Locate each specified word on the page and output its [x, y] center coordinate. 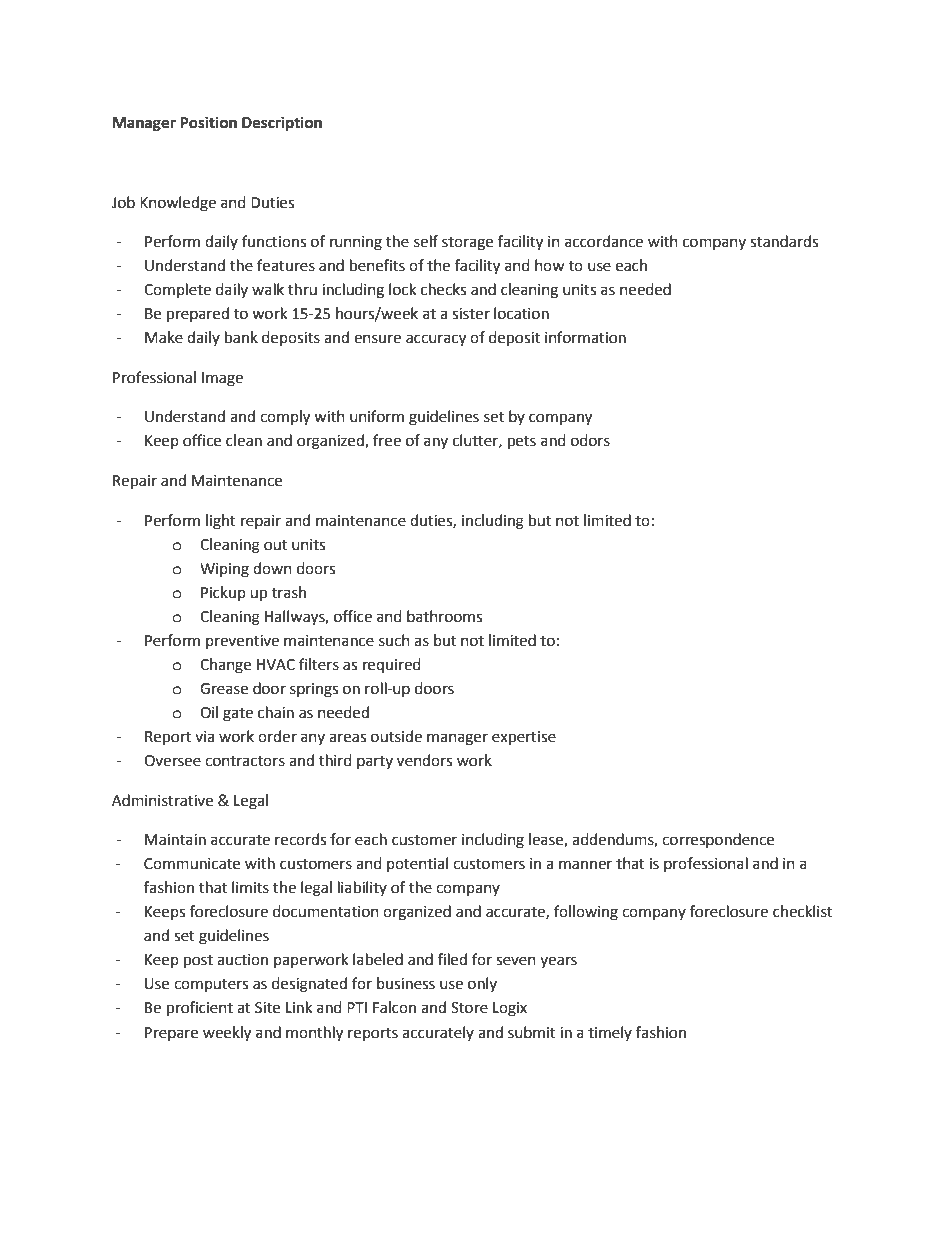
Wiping [224, 570]
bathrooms [444, 616]
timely [610, 1033]
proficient [200, 1009]
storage [467, 244]
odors [590, 440]
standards [784, 241]
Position [208, 122]
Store [469, 1008]
